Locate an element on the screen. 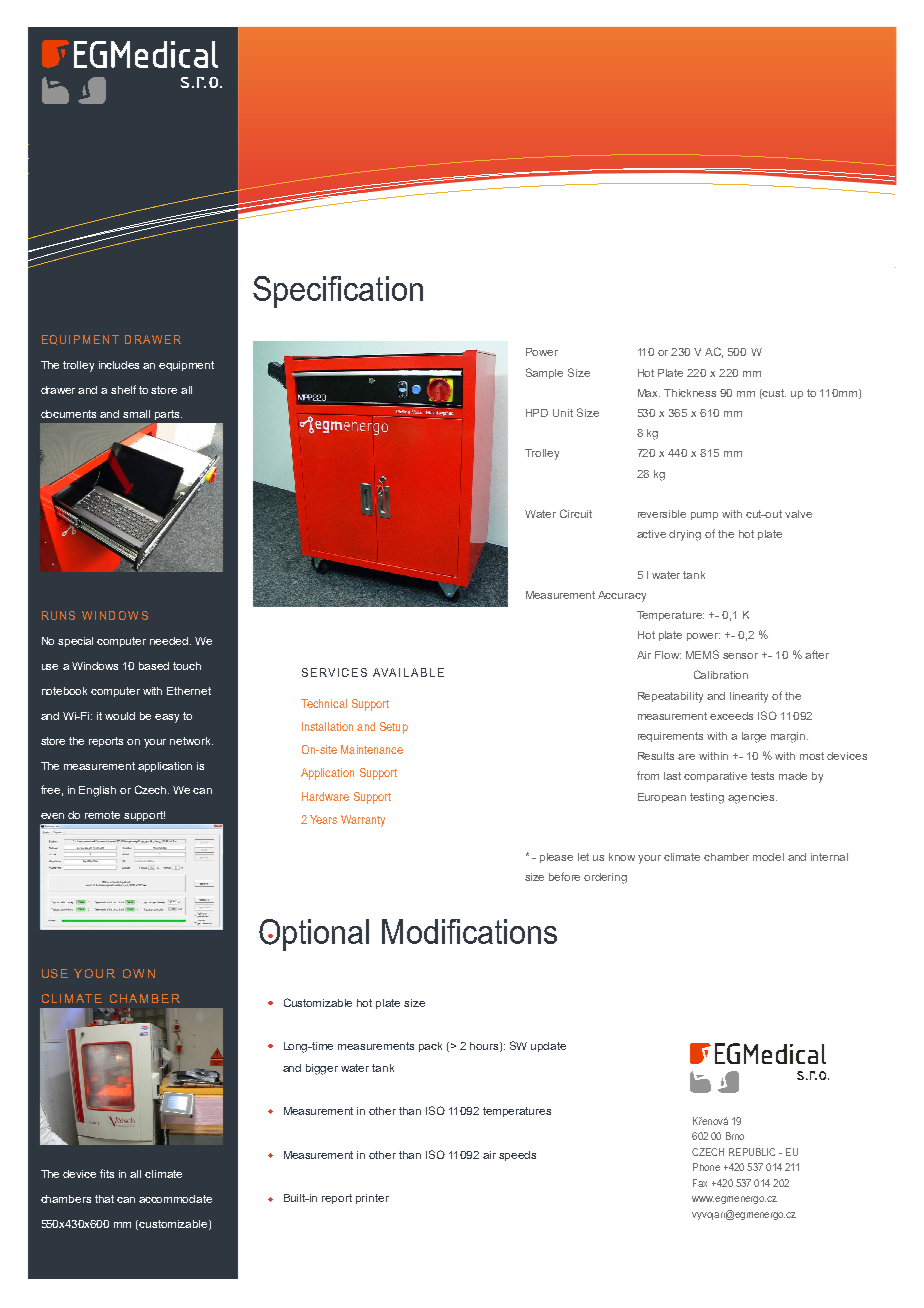 This screenshot has height=1308, width=924. Setup is located at coordinates (394, 728).
